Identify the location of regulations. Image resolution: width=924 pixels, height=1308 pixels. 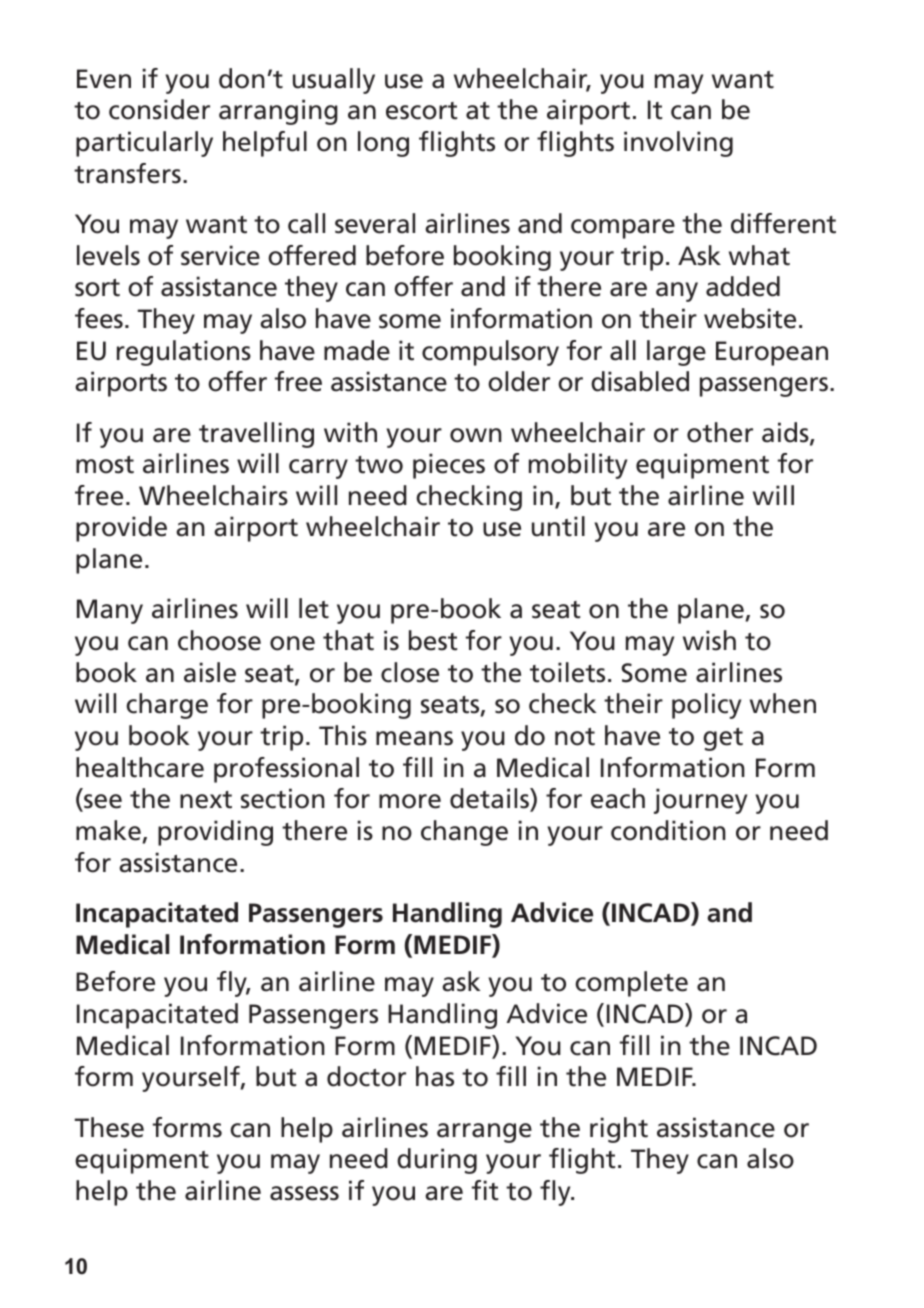
(184, 353).
